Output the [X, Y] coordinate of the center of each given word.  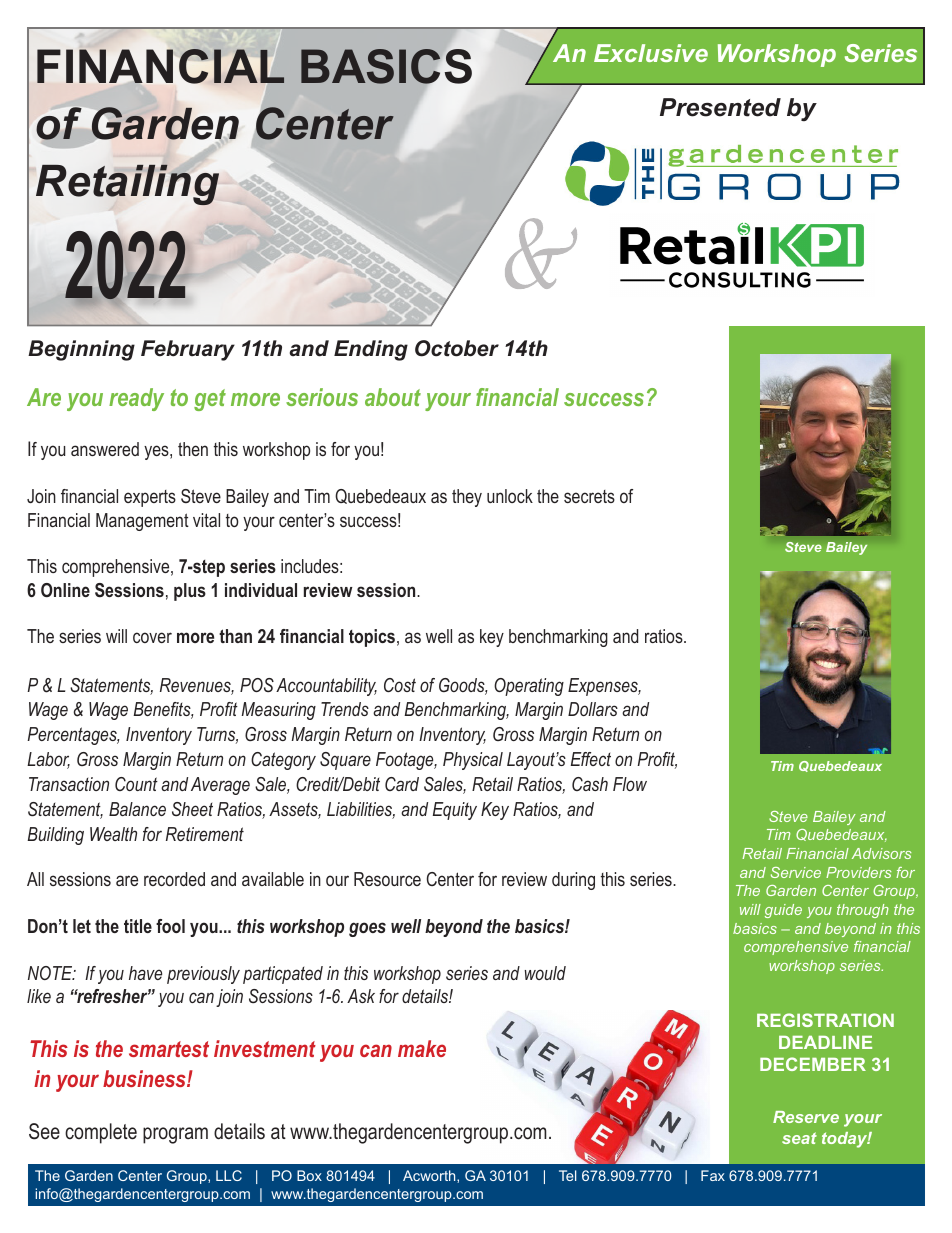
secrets [589, 496]
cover [152, 637]
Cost [400, 685]
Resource [387, 879]
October [457, 348]
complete [101, 1133]
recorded [174, 879]
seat [799, 1138]
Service [796, 872]
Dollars [593, 709]
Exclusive [651, 53]
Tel [567, 1175]
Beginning [81, 350]
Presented [720, 107]
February [188, 350]
